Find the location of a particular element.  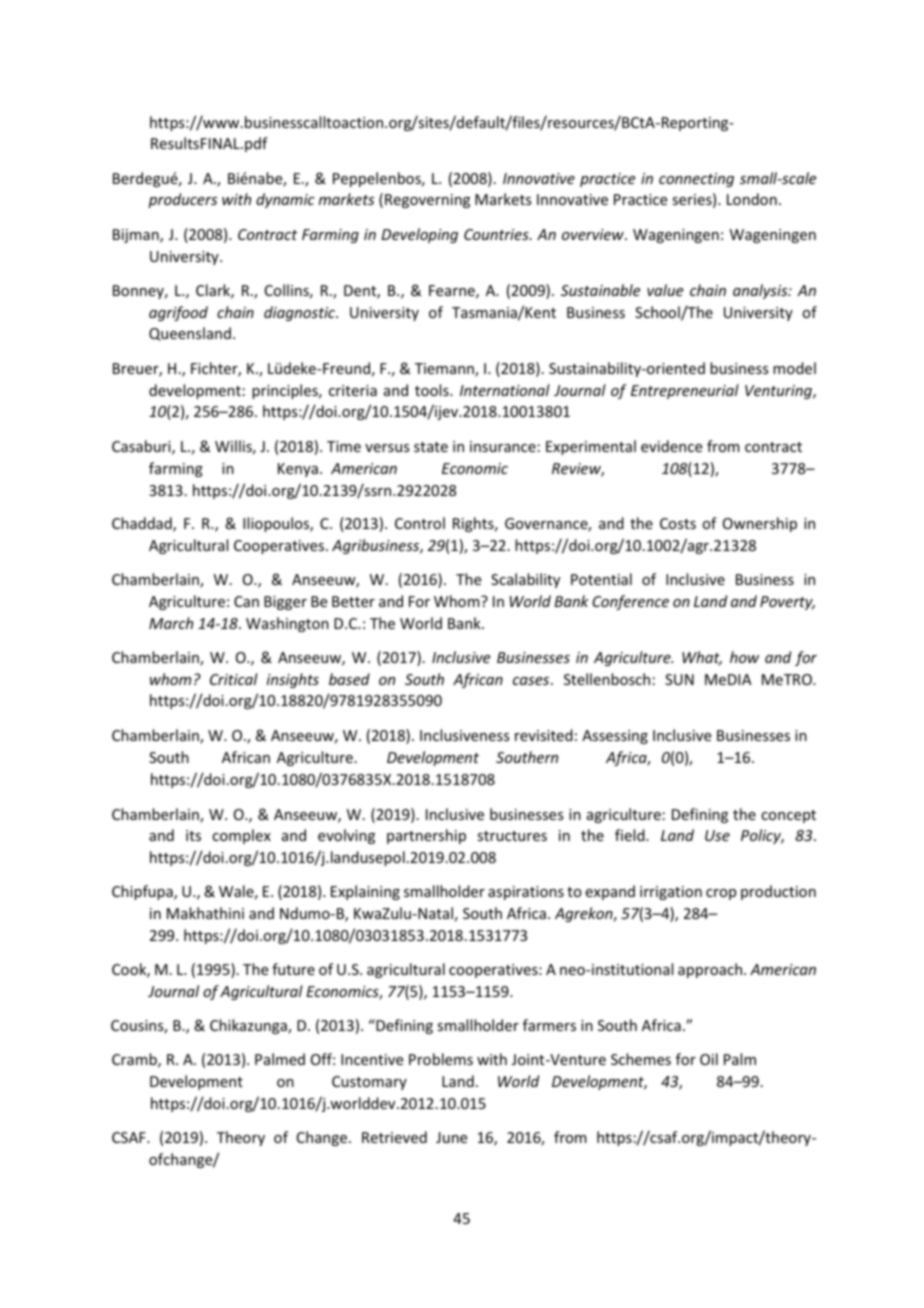

What is located at coordinates (702, 658).
